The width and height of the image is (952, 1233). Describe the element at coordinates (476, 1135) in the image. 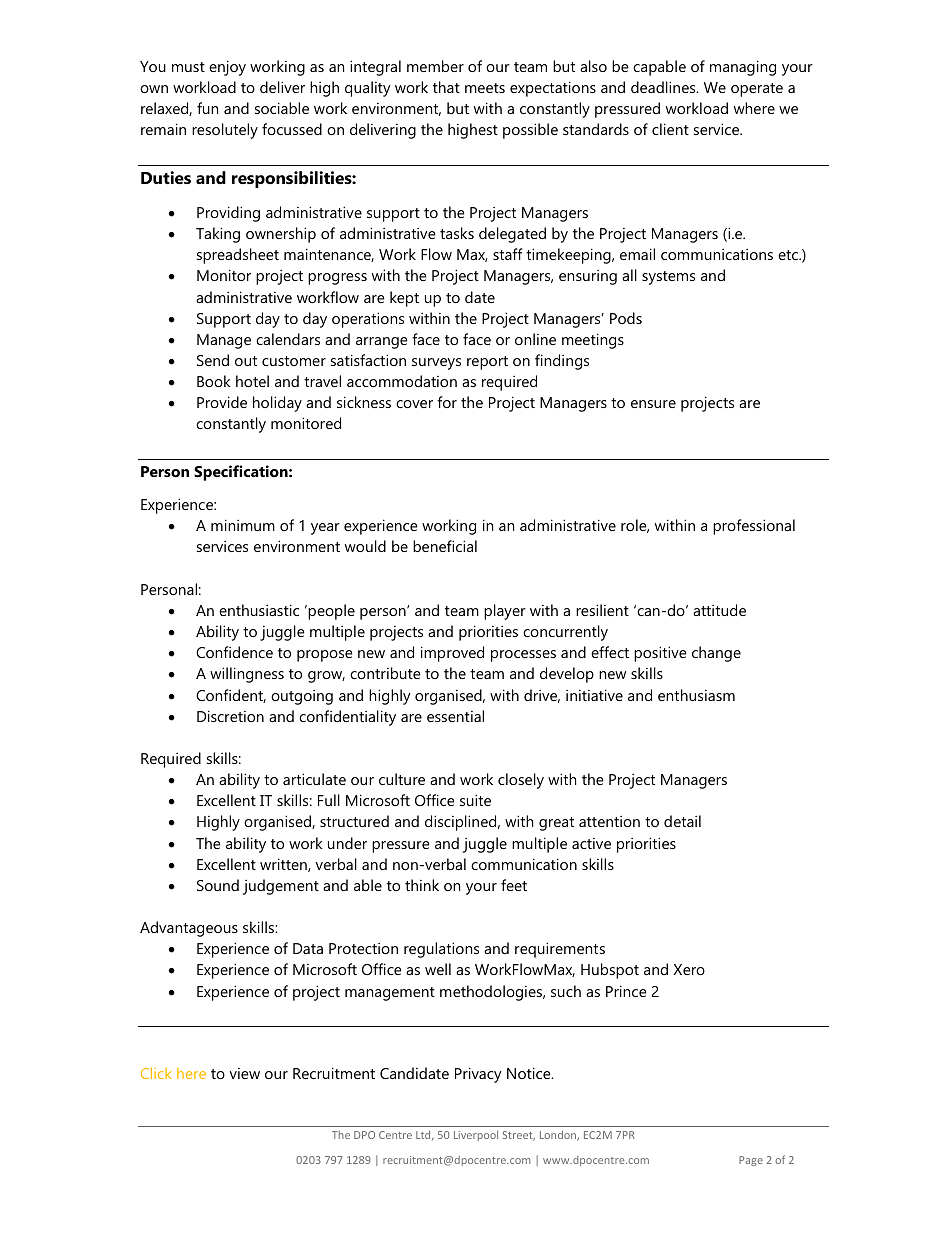

I see `Liverpool` at that location.
